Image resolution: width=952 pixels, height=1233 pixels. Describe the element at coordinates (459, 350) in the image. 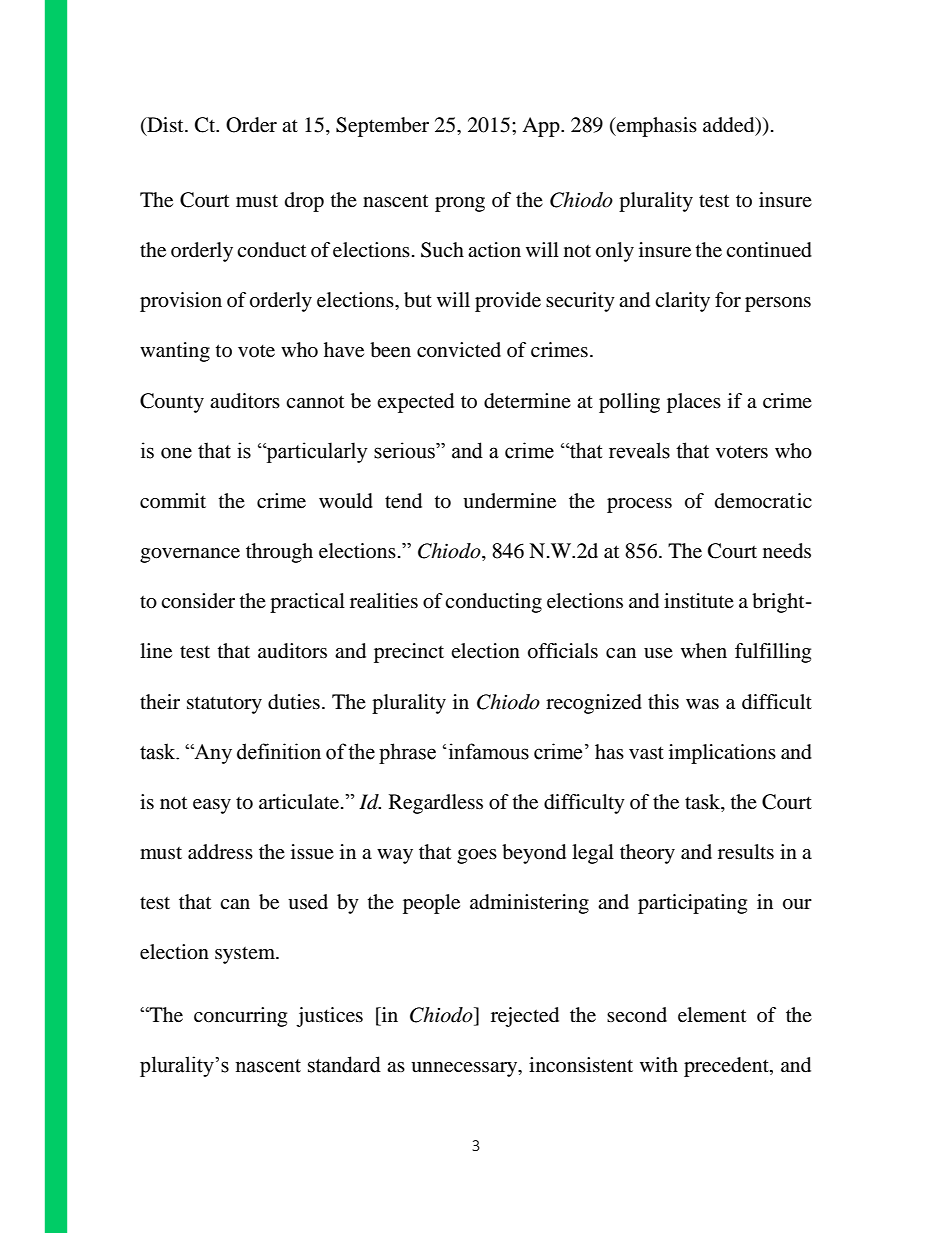

I see `convicted` at that location.
